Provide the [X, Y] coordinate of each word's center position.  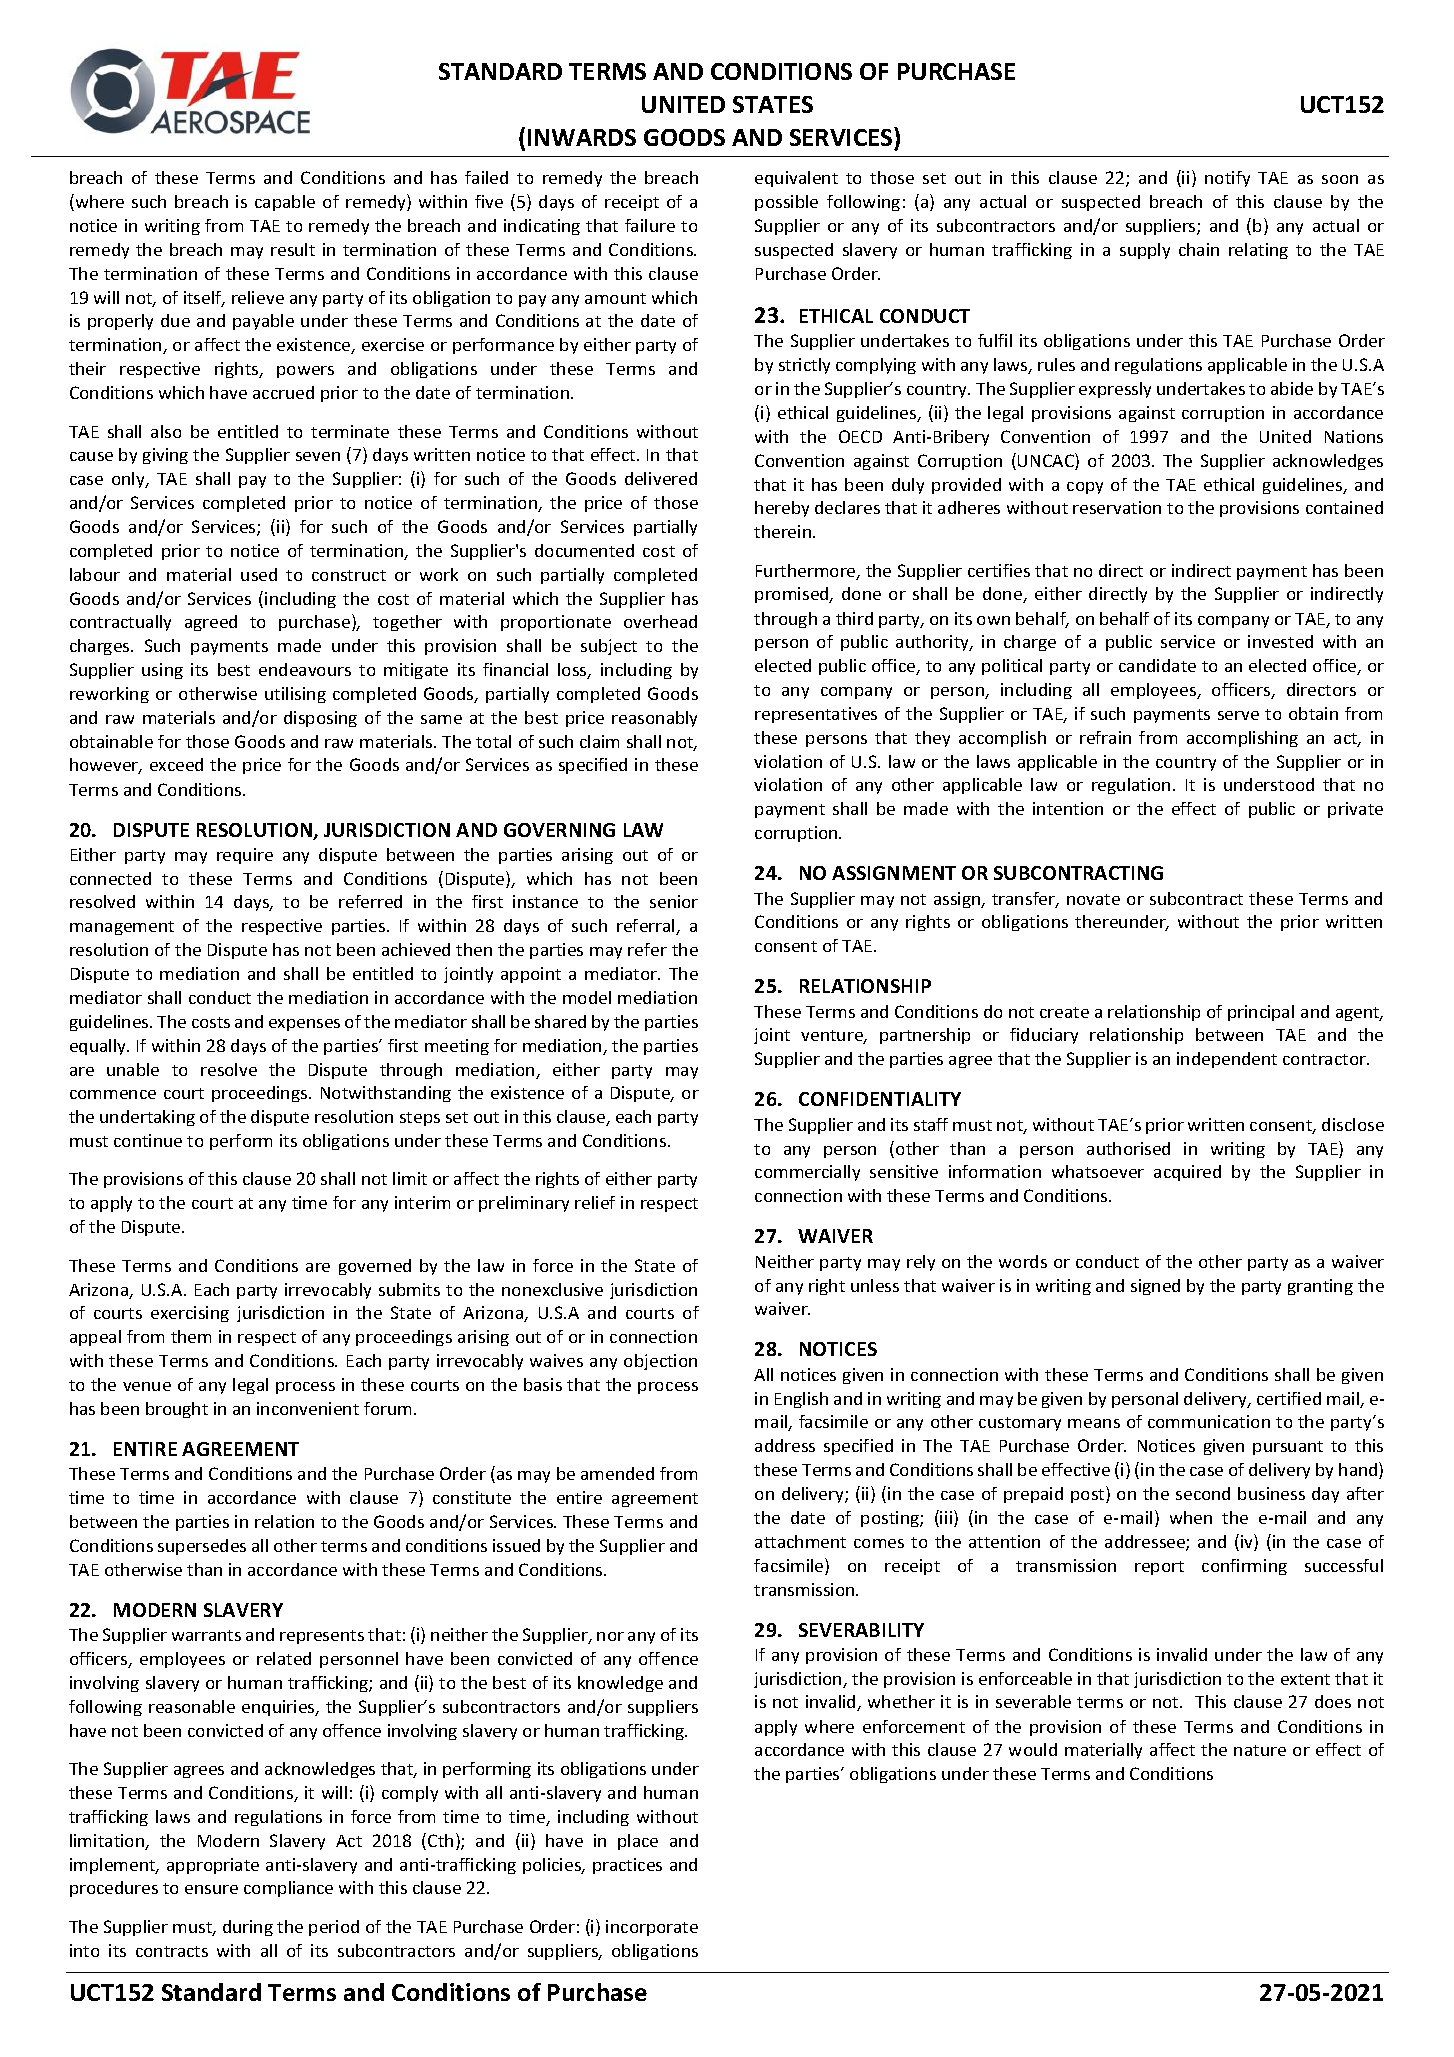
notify [1227, 179]
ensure [211, 1889]
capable [285, 203]
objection [660, 1362]
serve [1238, 715]
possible [786, 203]
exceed [176, 764]
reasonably [654, 719]
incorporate [652, 1928]
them [191, 1336]
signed [1155, 1287]
